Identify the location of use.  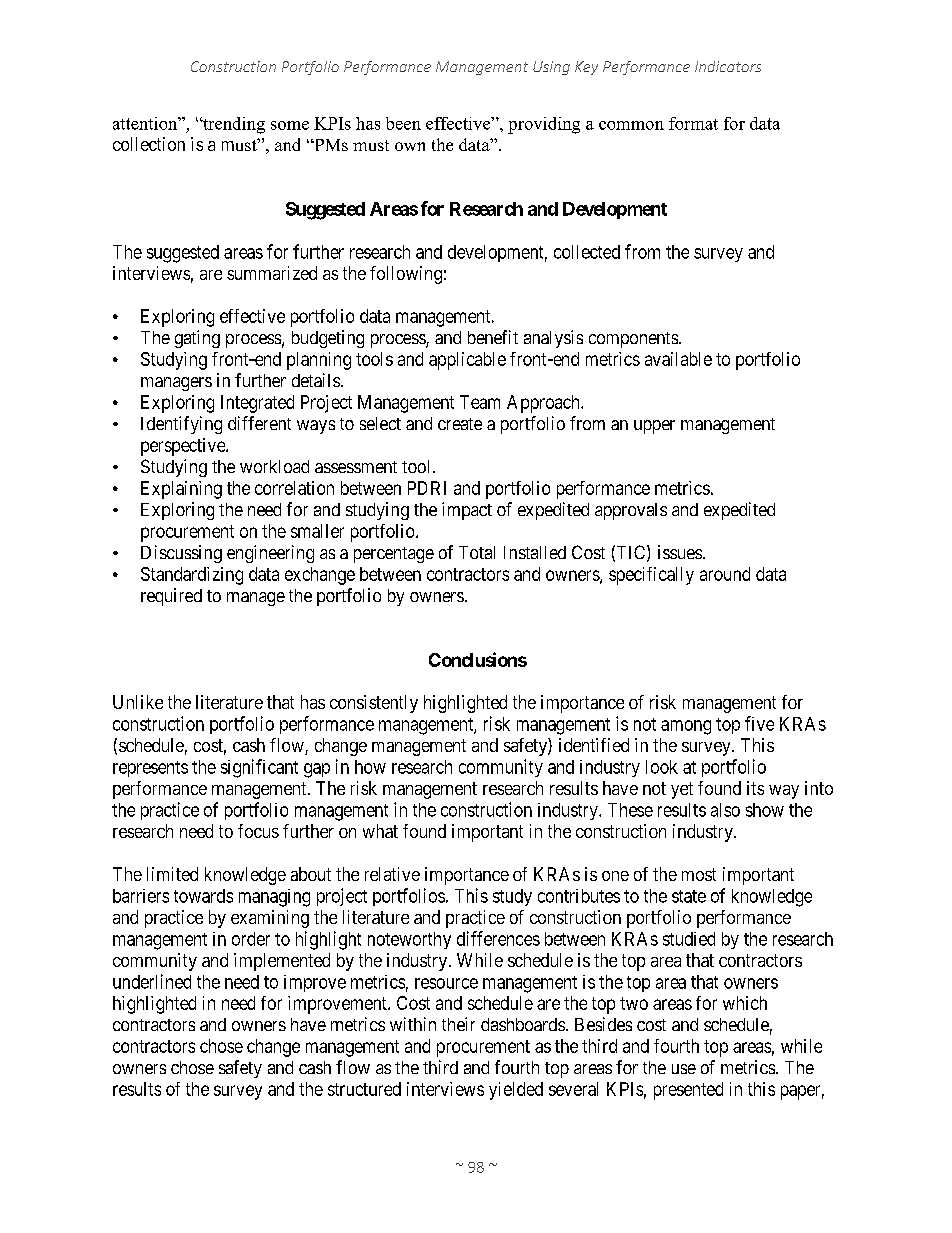
(684, 1069).
